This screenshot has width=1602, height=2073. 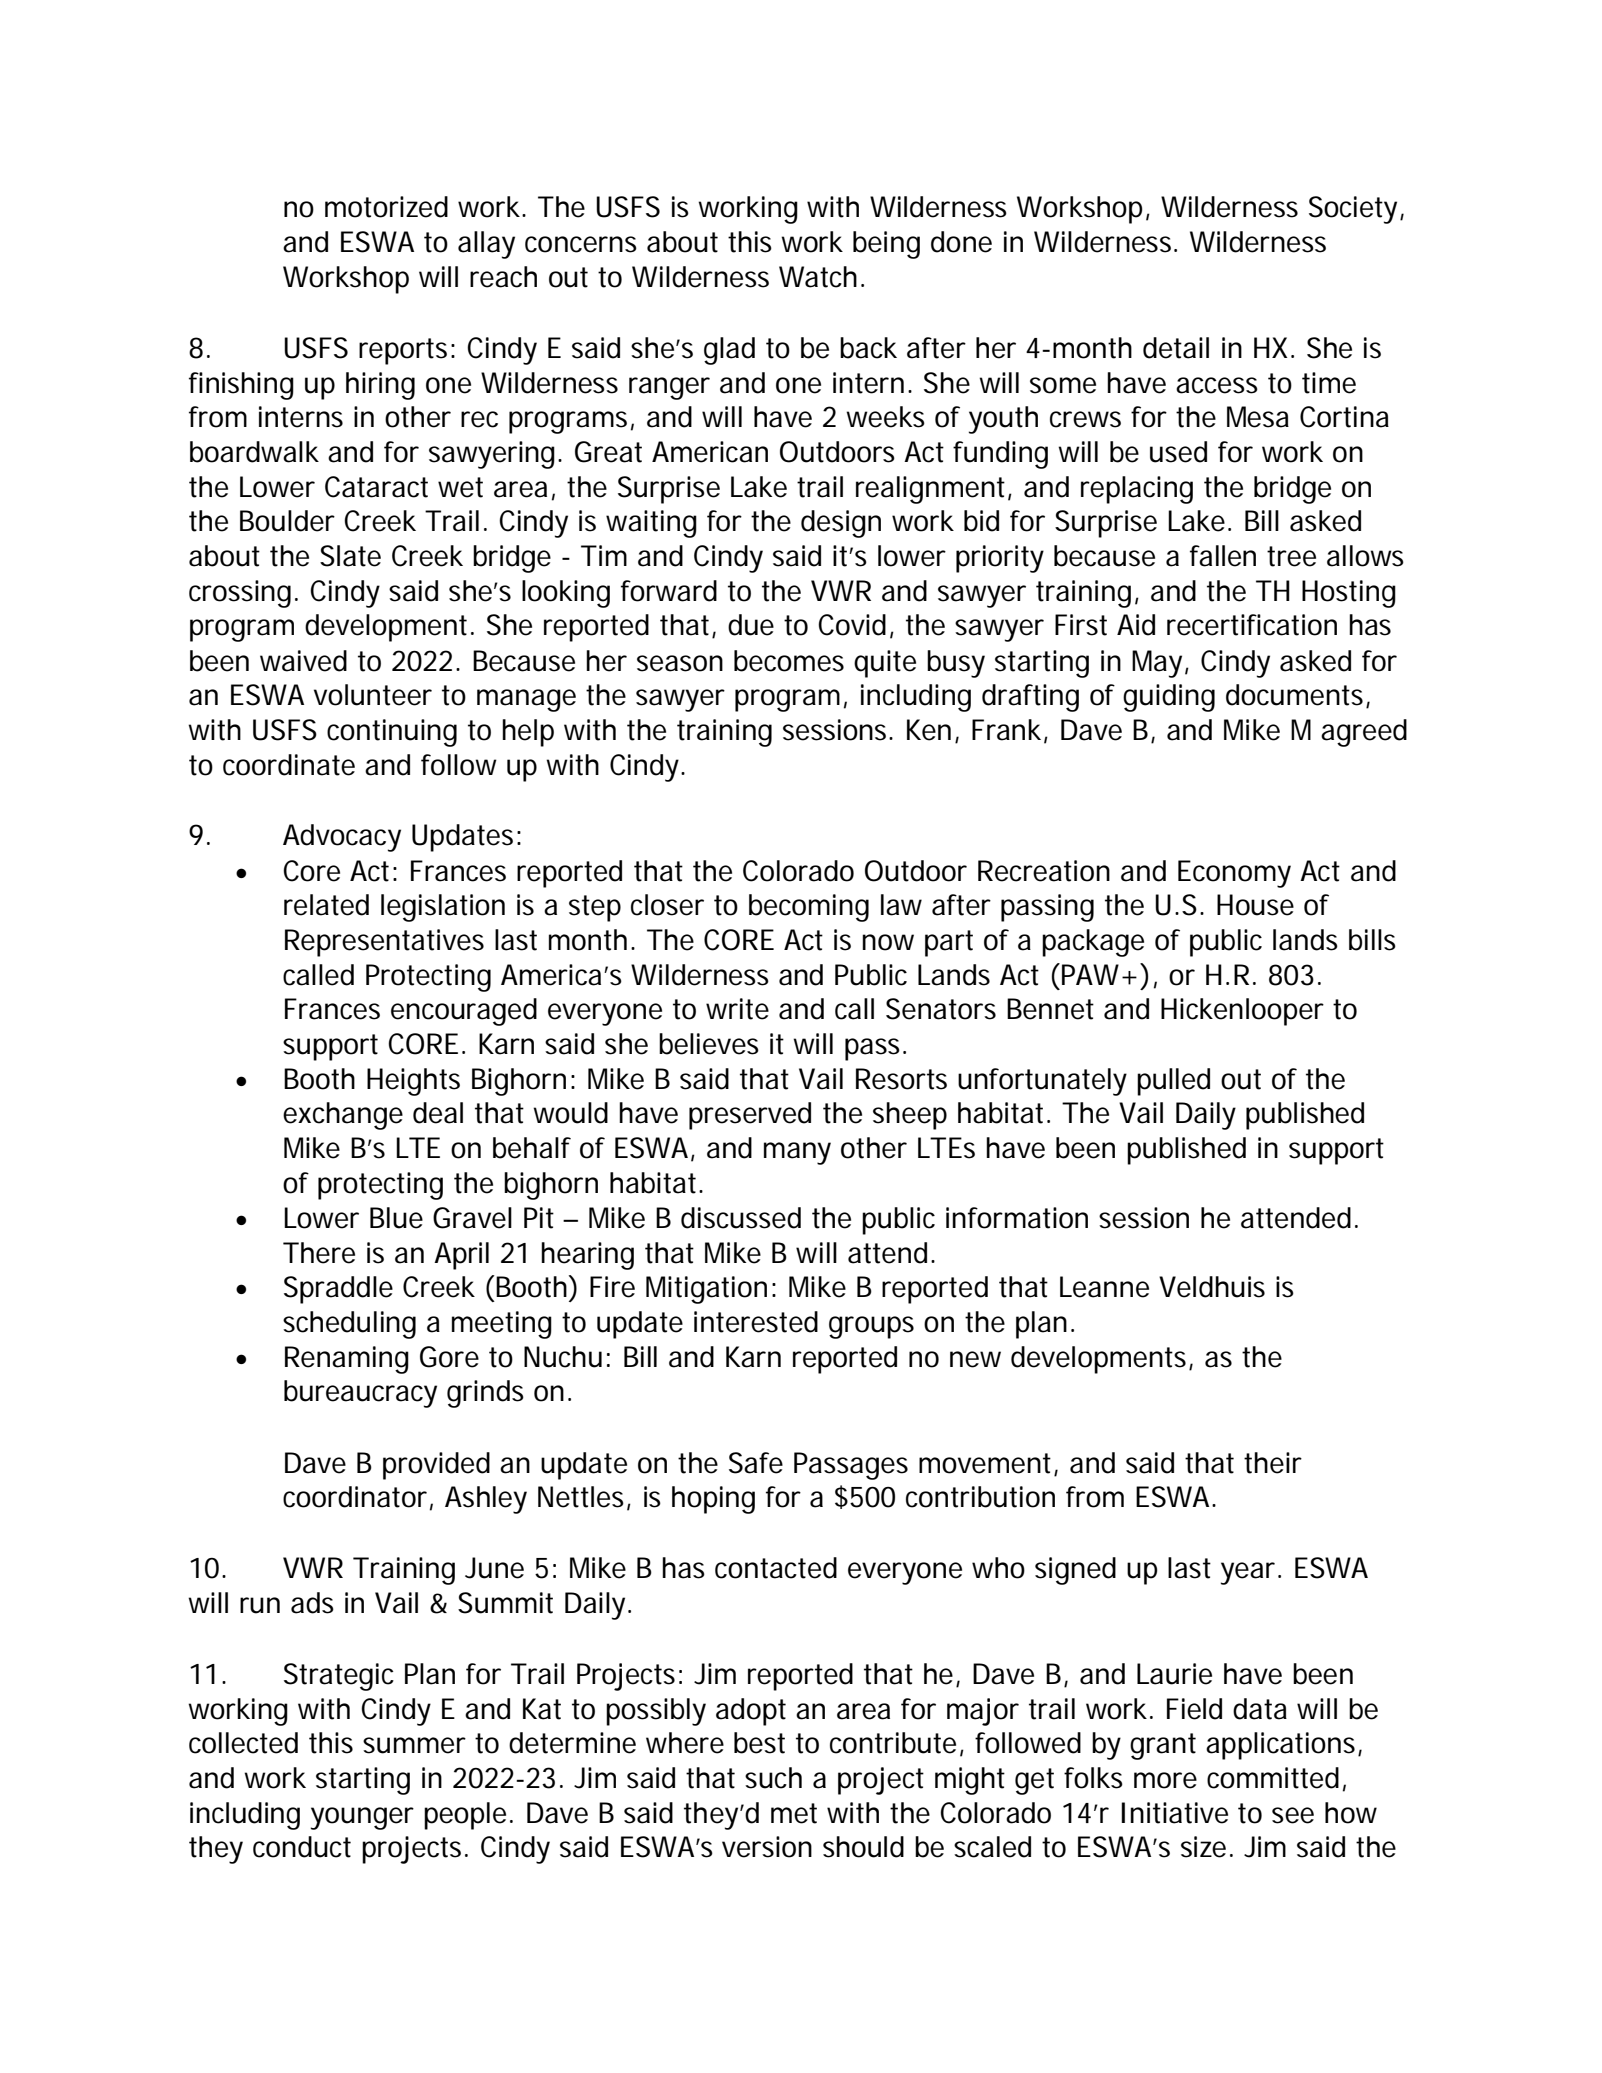 What do you see at coordinates (1104, 1287) in the screenshot?
I see `Leanne` at bounding box center [1104, 1287].
